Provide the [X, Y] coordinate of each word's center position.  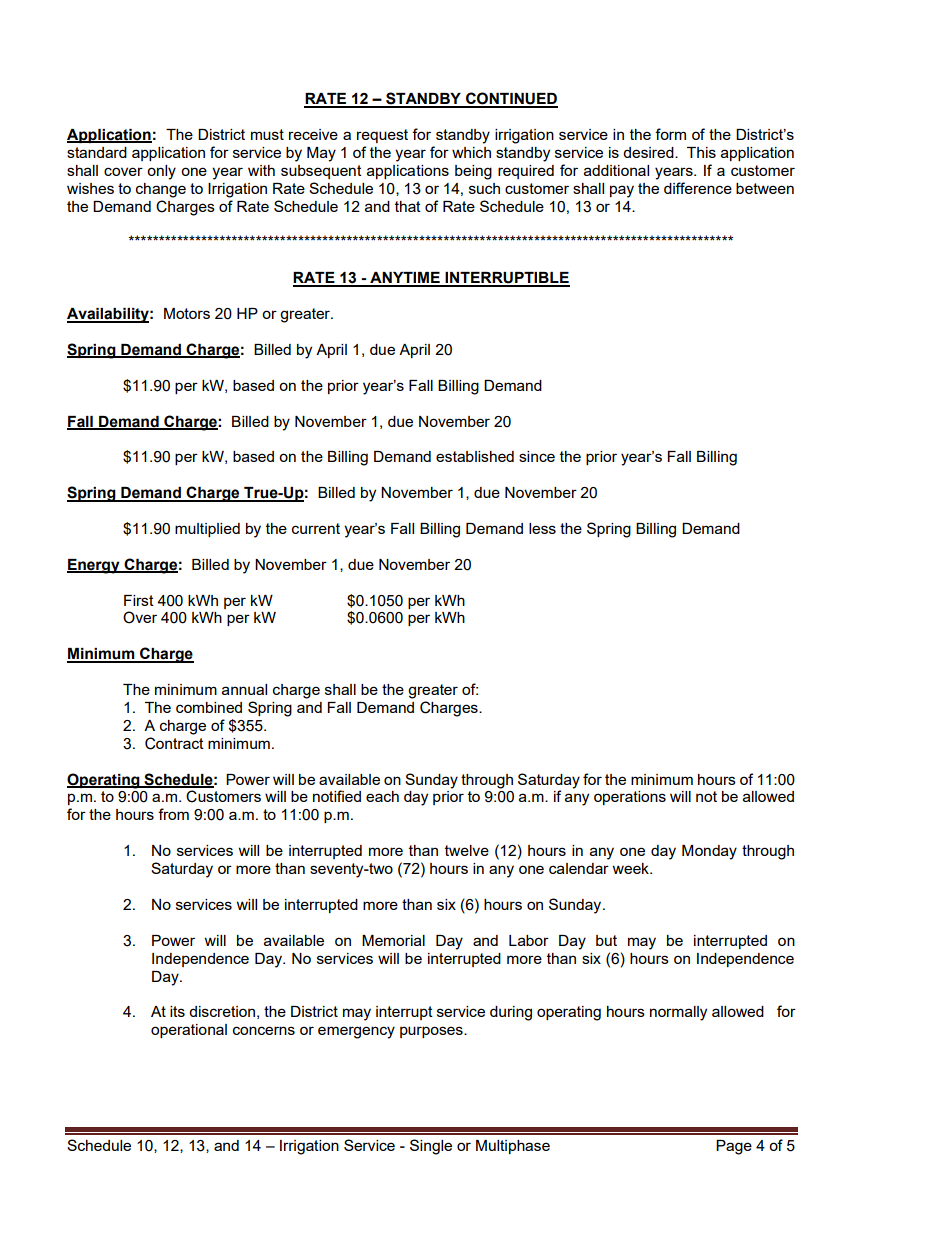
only [161, 172]
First [139, 600]
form [670, 134]
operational [189, 1031]
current [316, 528]
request [382, 136]
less [542, 528]
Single [431, 1147]
